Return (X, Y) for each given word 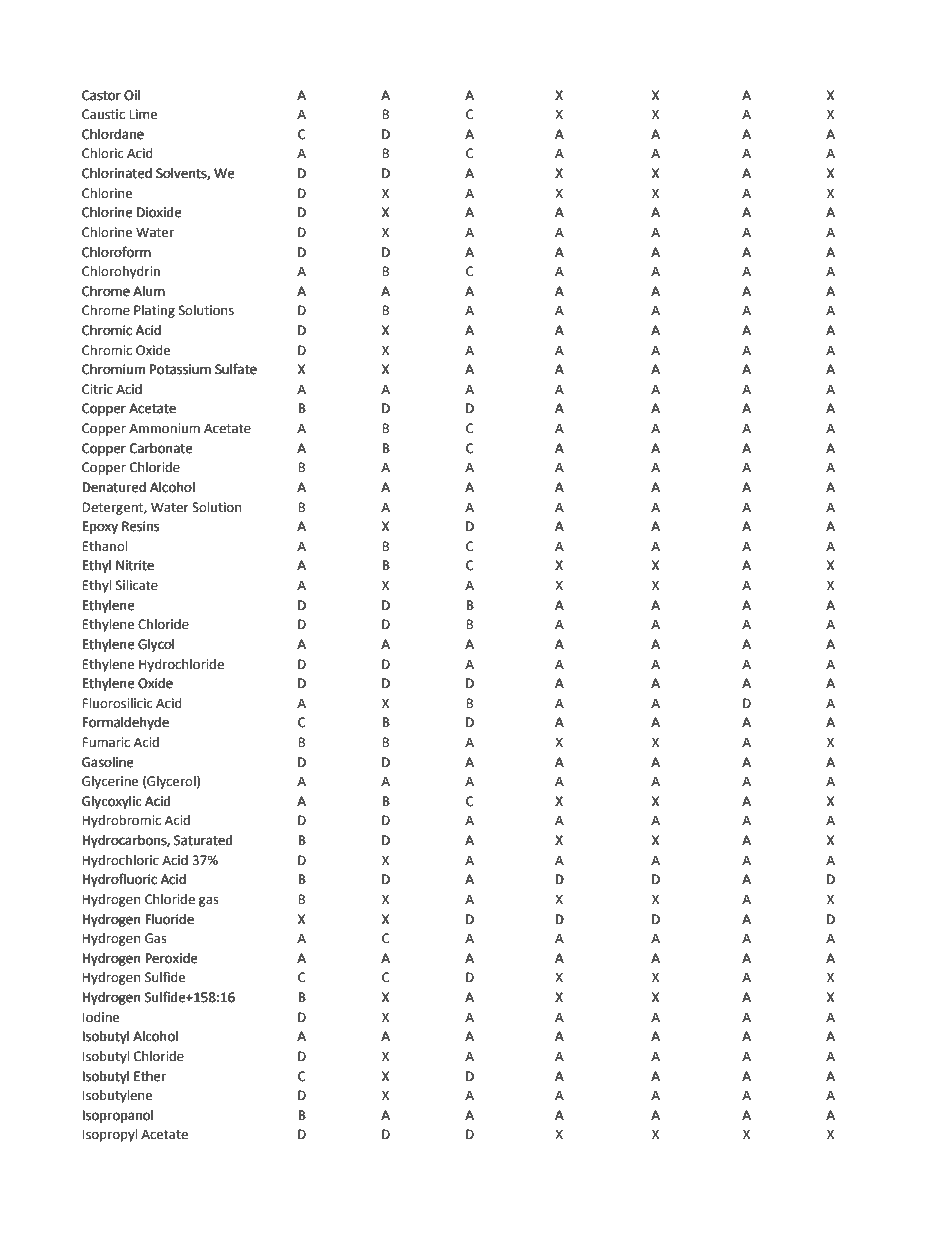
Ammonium (164, 428)
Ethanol (104, 546)
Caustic (103, 114)
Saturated (203, 840)
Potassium (180, 369)
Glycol (156, 645)
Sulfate (236, 369)
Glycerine (110, 782)
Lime (143, 114)
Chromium (113, 369)
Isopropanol (117, 1116)
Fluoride (170, 919)
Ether (150, 1076)
